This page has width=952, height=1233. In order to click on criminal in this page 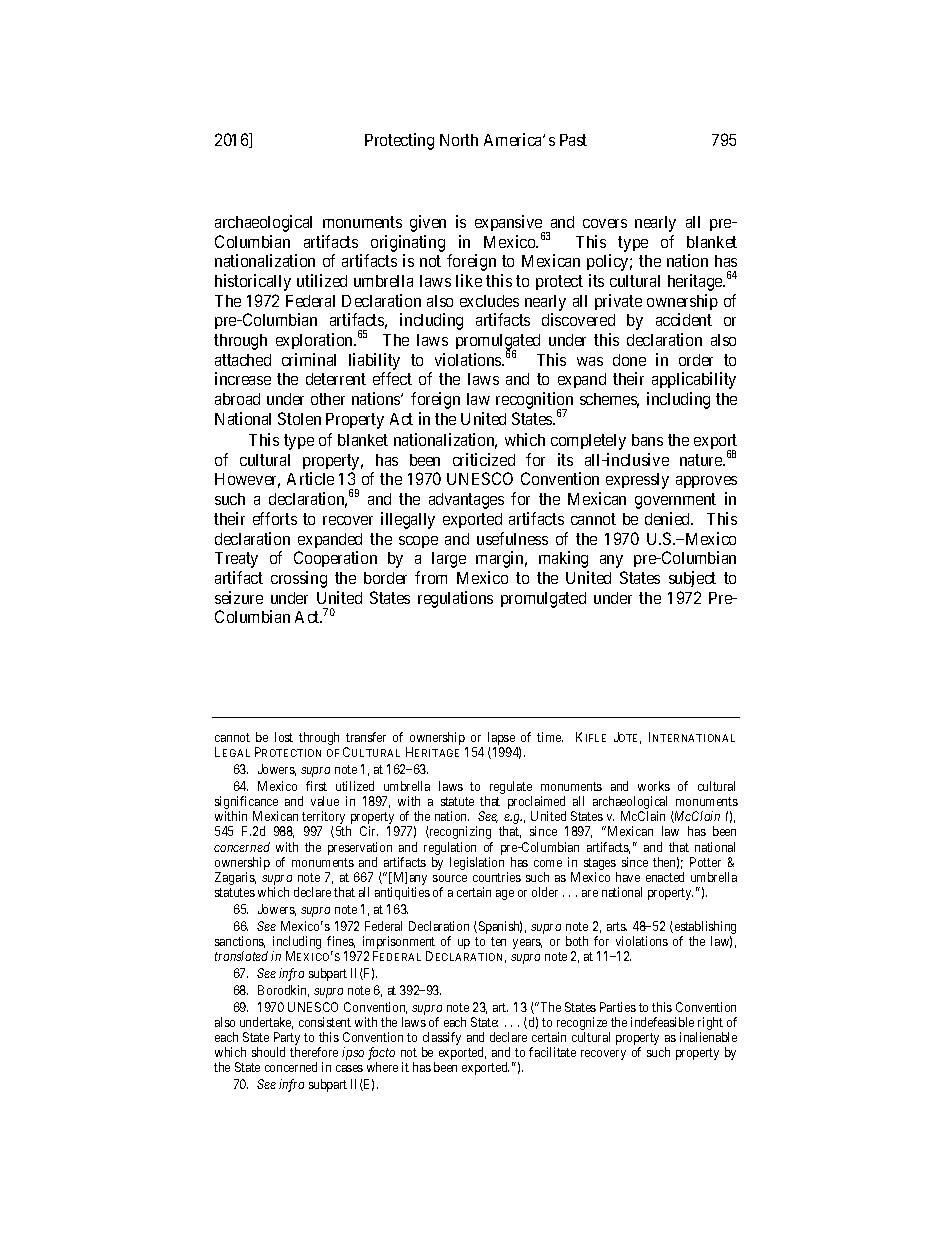, I will do `click(309, 359)`.
